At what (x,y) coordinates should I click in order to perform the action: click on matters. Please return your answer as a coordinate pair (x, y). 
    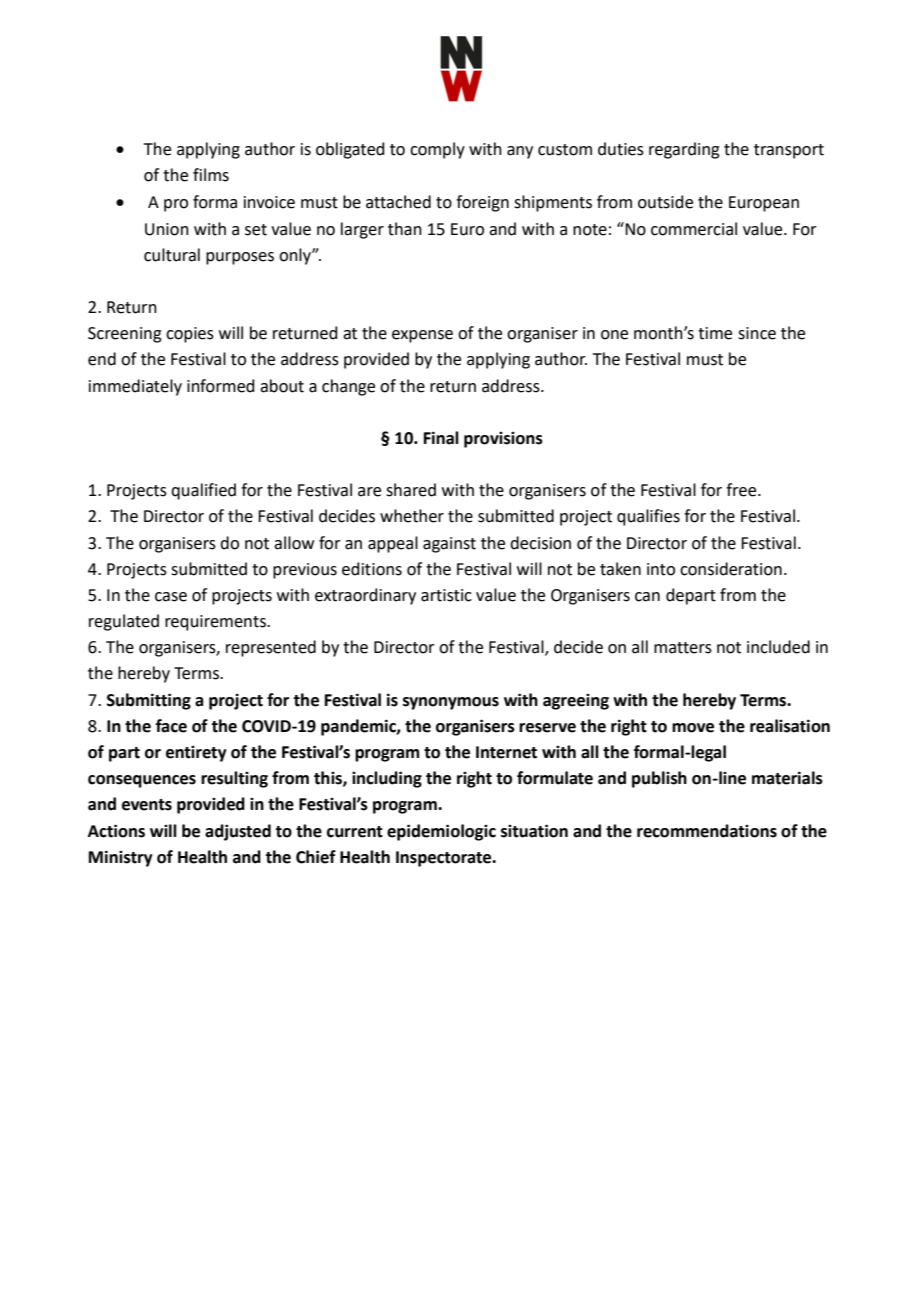
    Looking at the image, I should click on (683, 648).
